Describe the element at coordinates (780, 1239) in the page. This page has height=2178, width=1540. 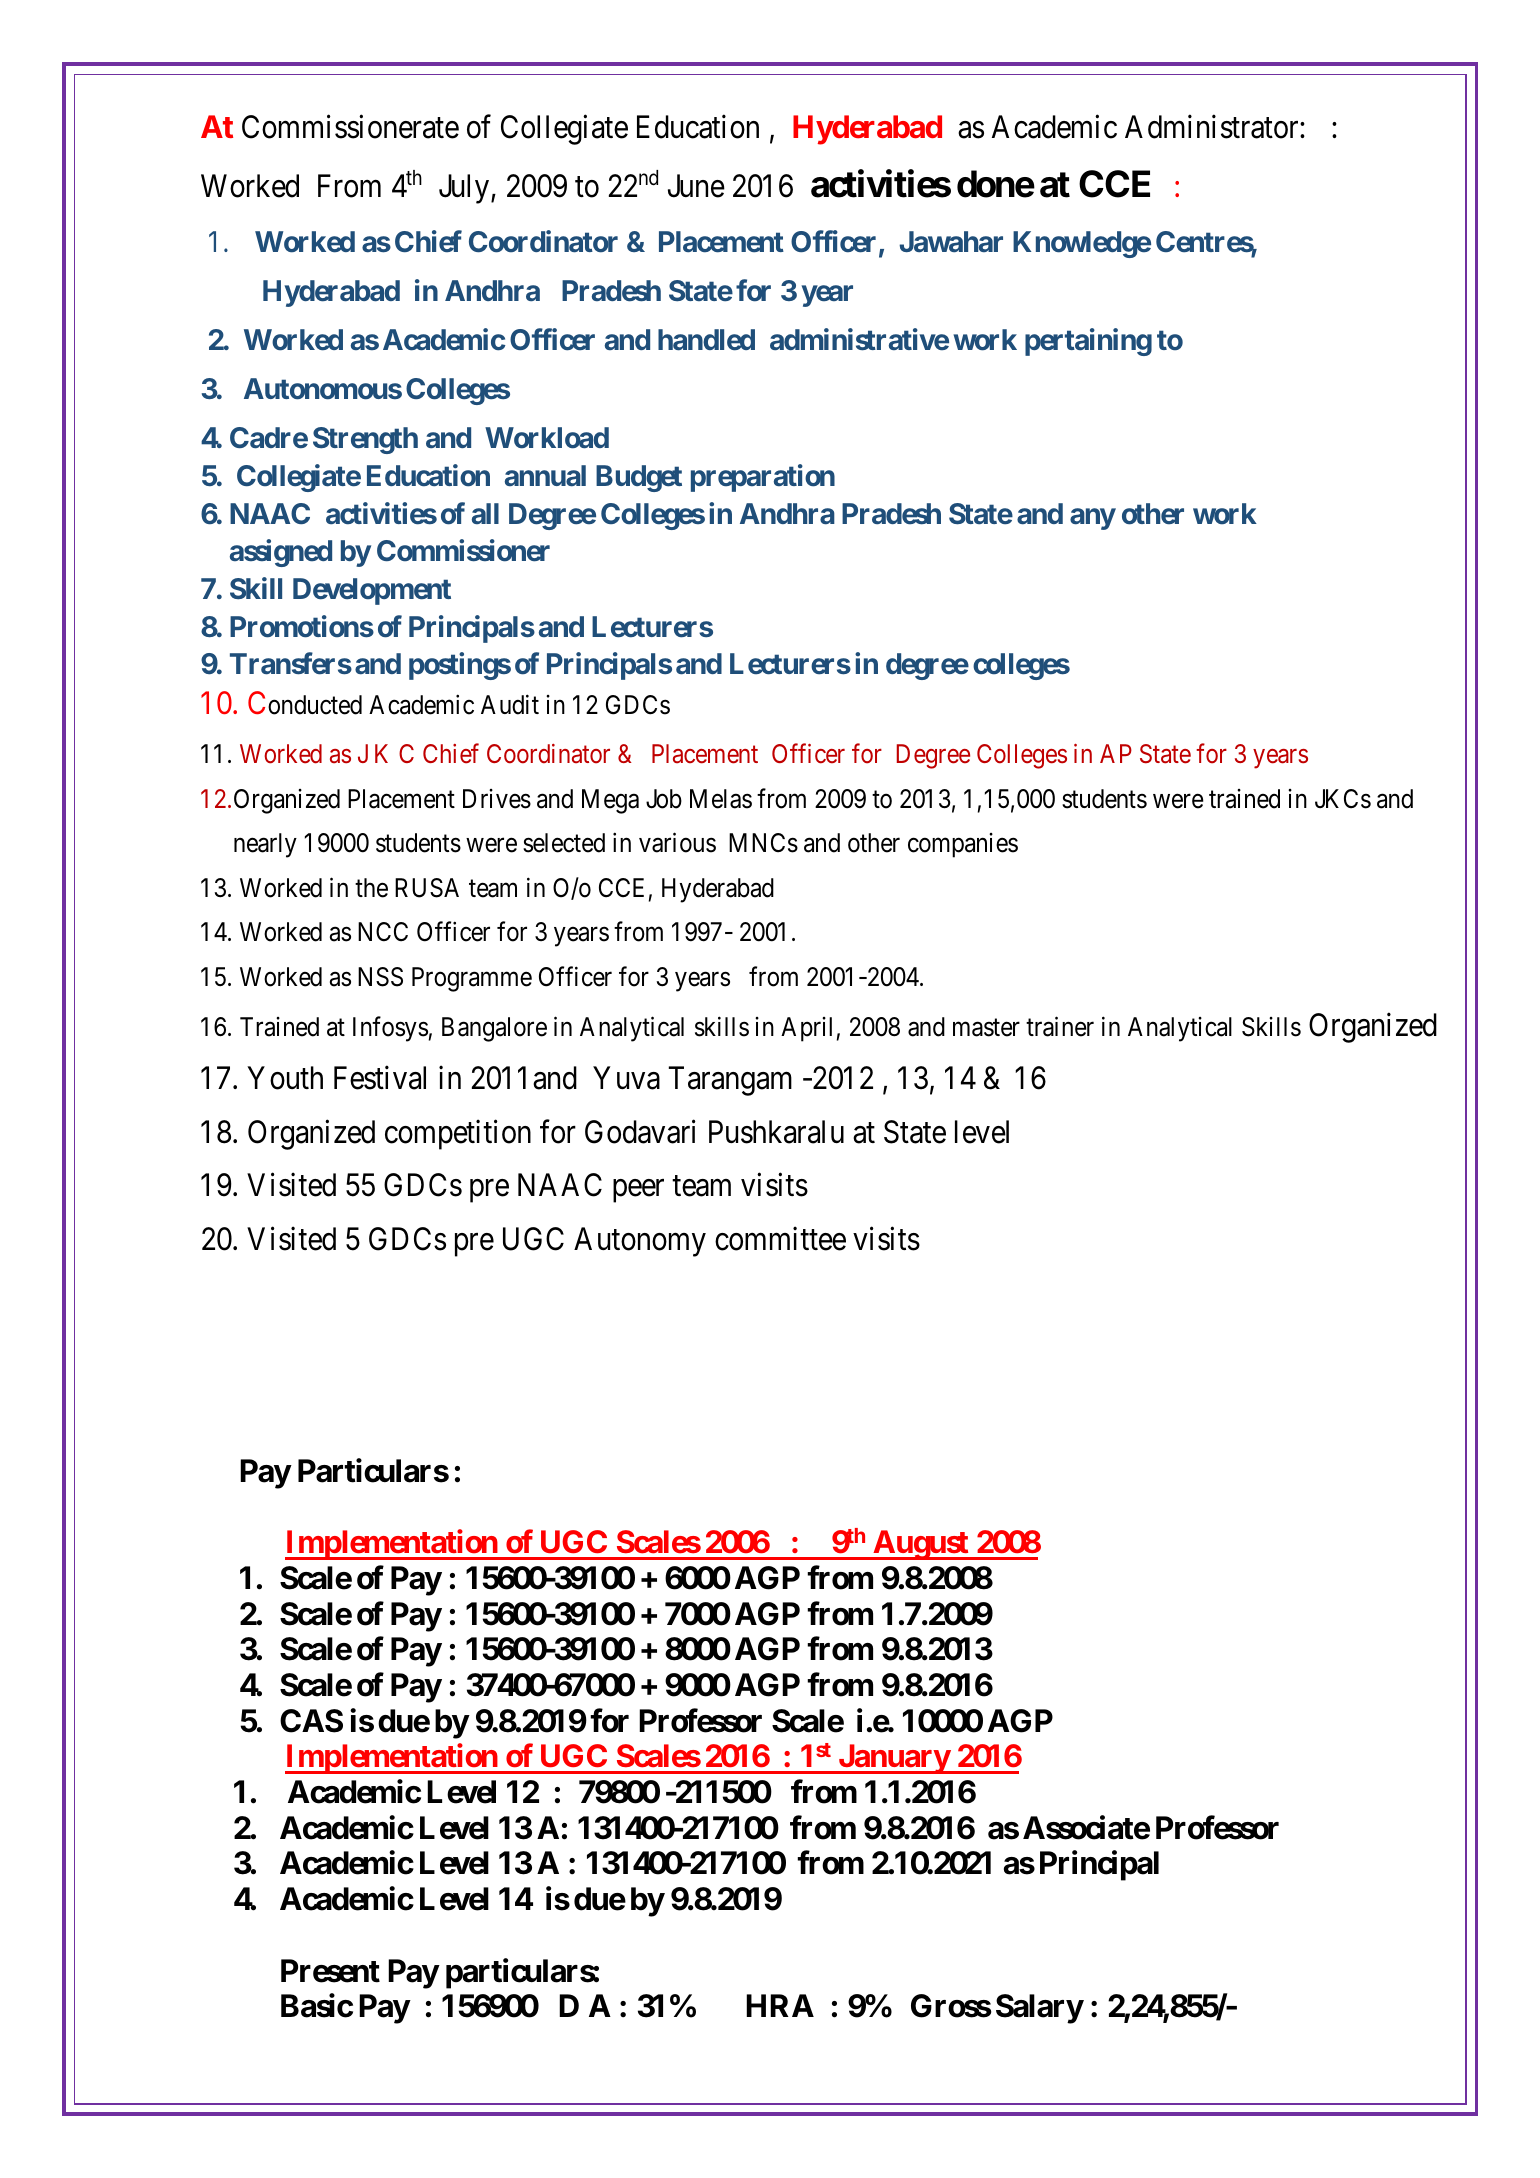
I see `committee` at that location.
